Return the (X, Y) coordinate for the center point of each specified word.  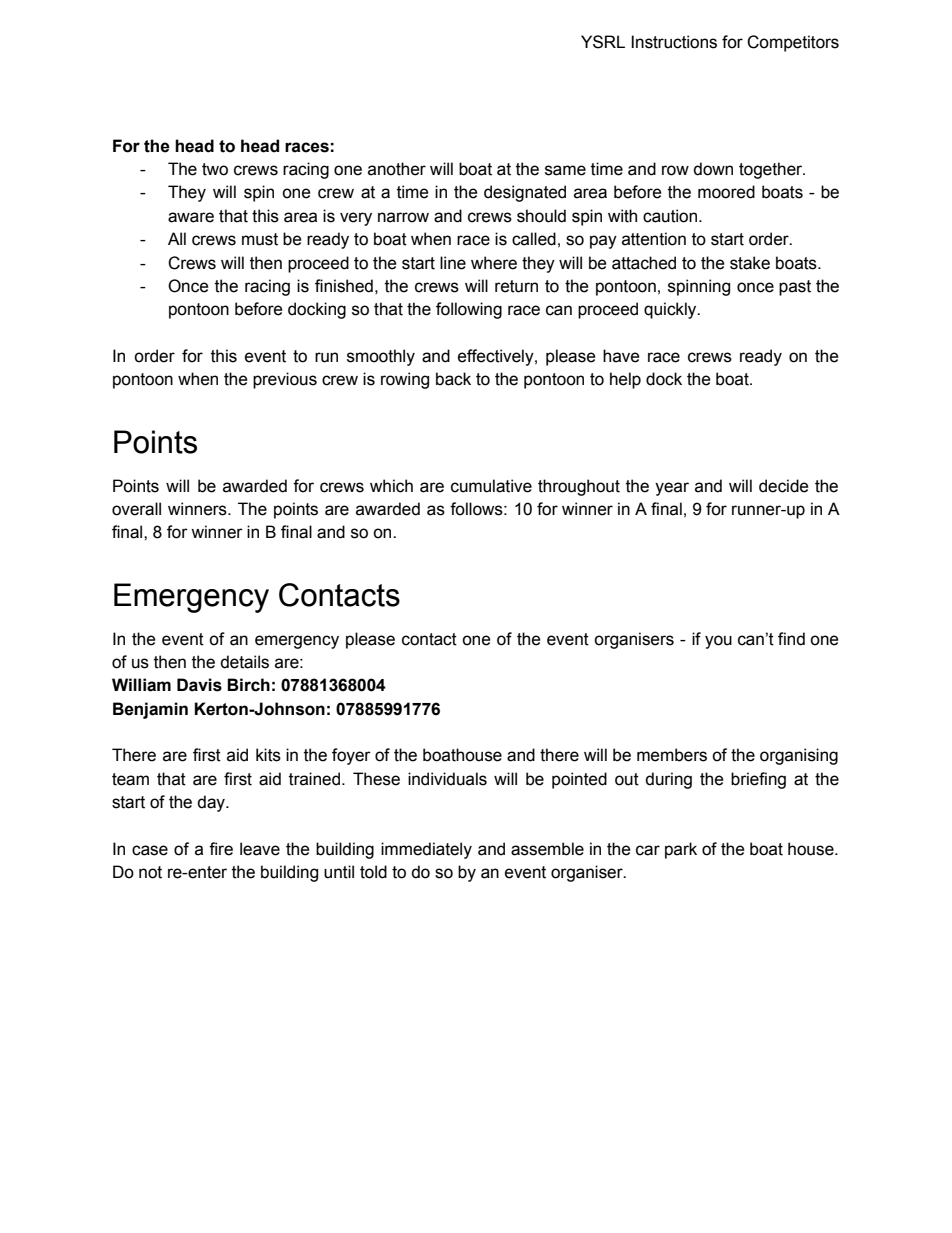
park (681, 850)
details (244, 662)
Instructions (674, 42)
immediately (426, 850)
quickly (671, 310)
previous (285, 380)
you (718, 642)
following (469, 310)
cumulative (491, 486)
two (215, 169)
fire (221, 849)
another (397, 169)
